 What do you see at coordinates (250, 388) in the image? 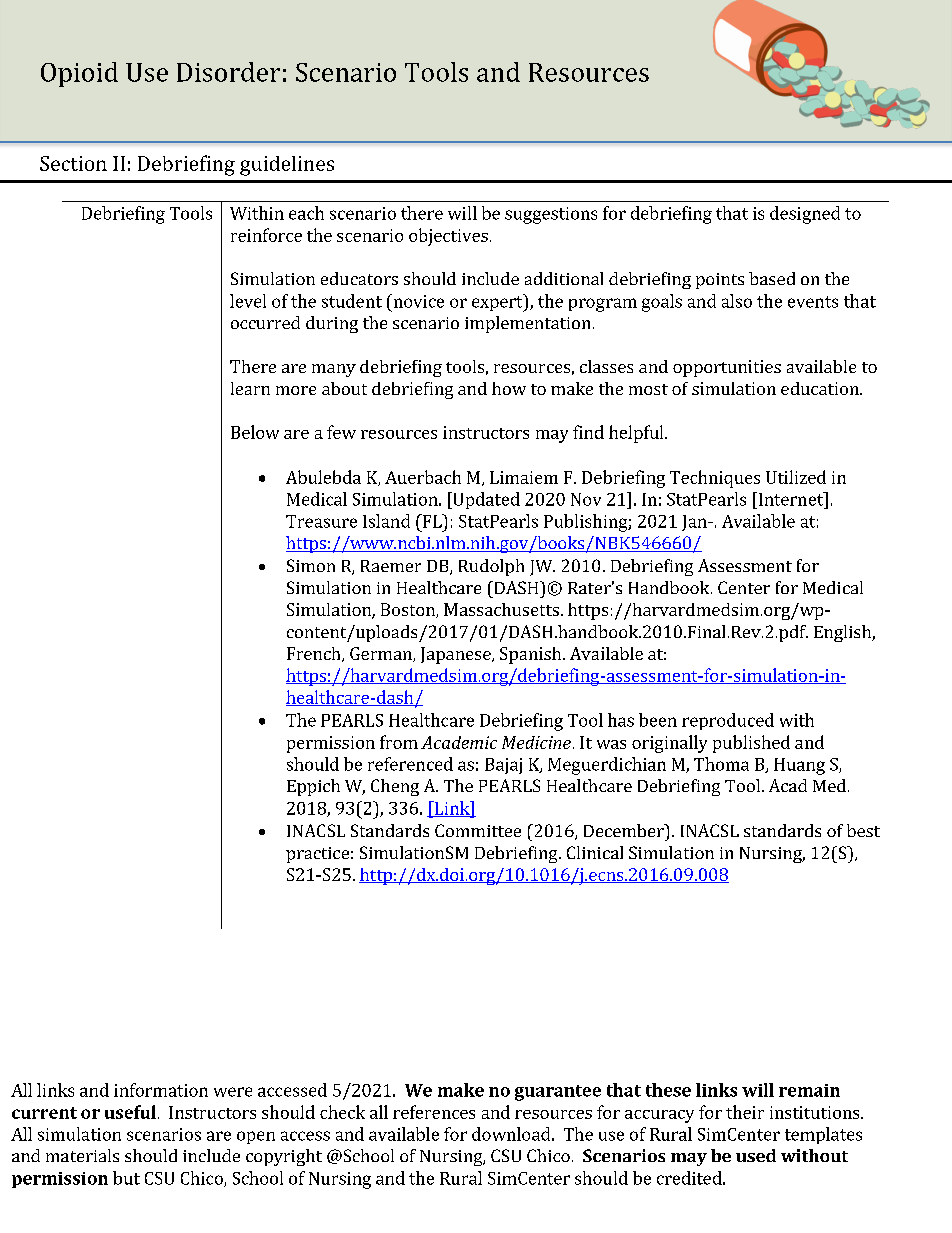
I see `learn` at bounding box center [250, 388].
